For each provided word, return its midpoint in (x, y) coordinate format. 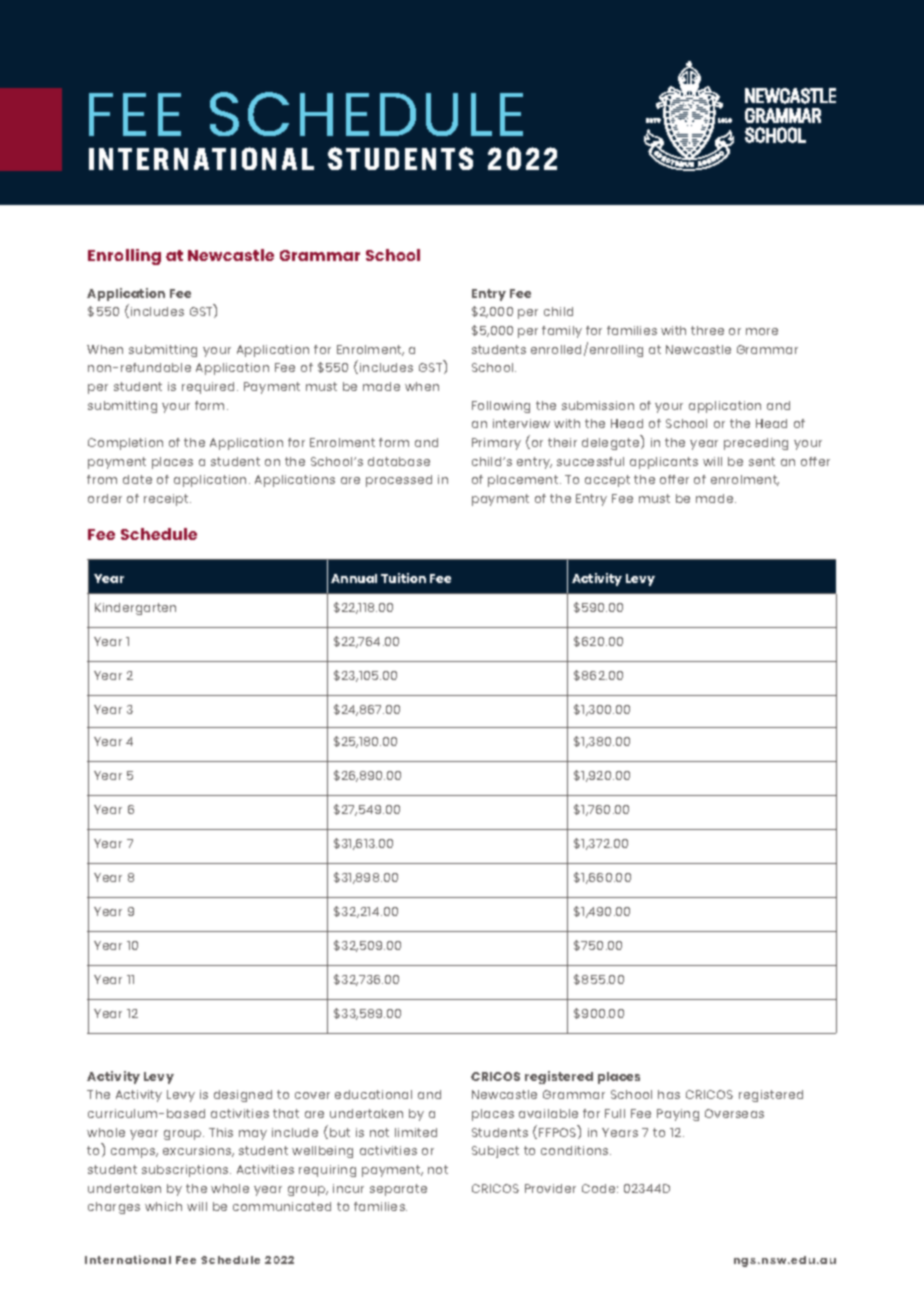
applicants (664, 463)
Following (501, 407)
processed (399, 481)
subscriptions (186, 1171)
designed (243, 1096)
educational (373, 1094)
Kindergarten (135, 609)
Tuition (403, 578)
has (669, 1094)
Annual (354, 578)
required (210, 388)
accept (607, 481)
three (707, 330)
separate (398, 1190)
